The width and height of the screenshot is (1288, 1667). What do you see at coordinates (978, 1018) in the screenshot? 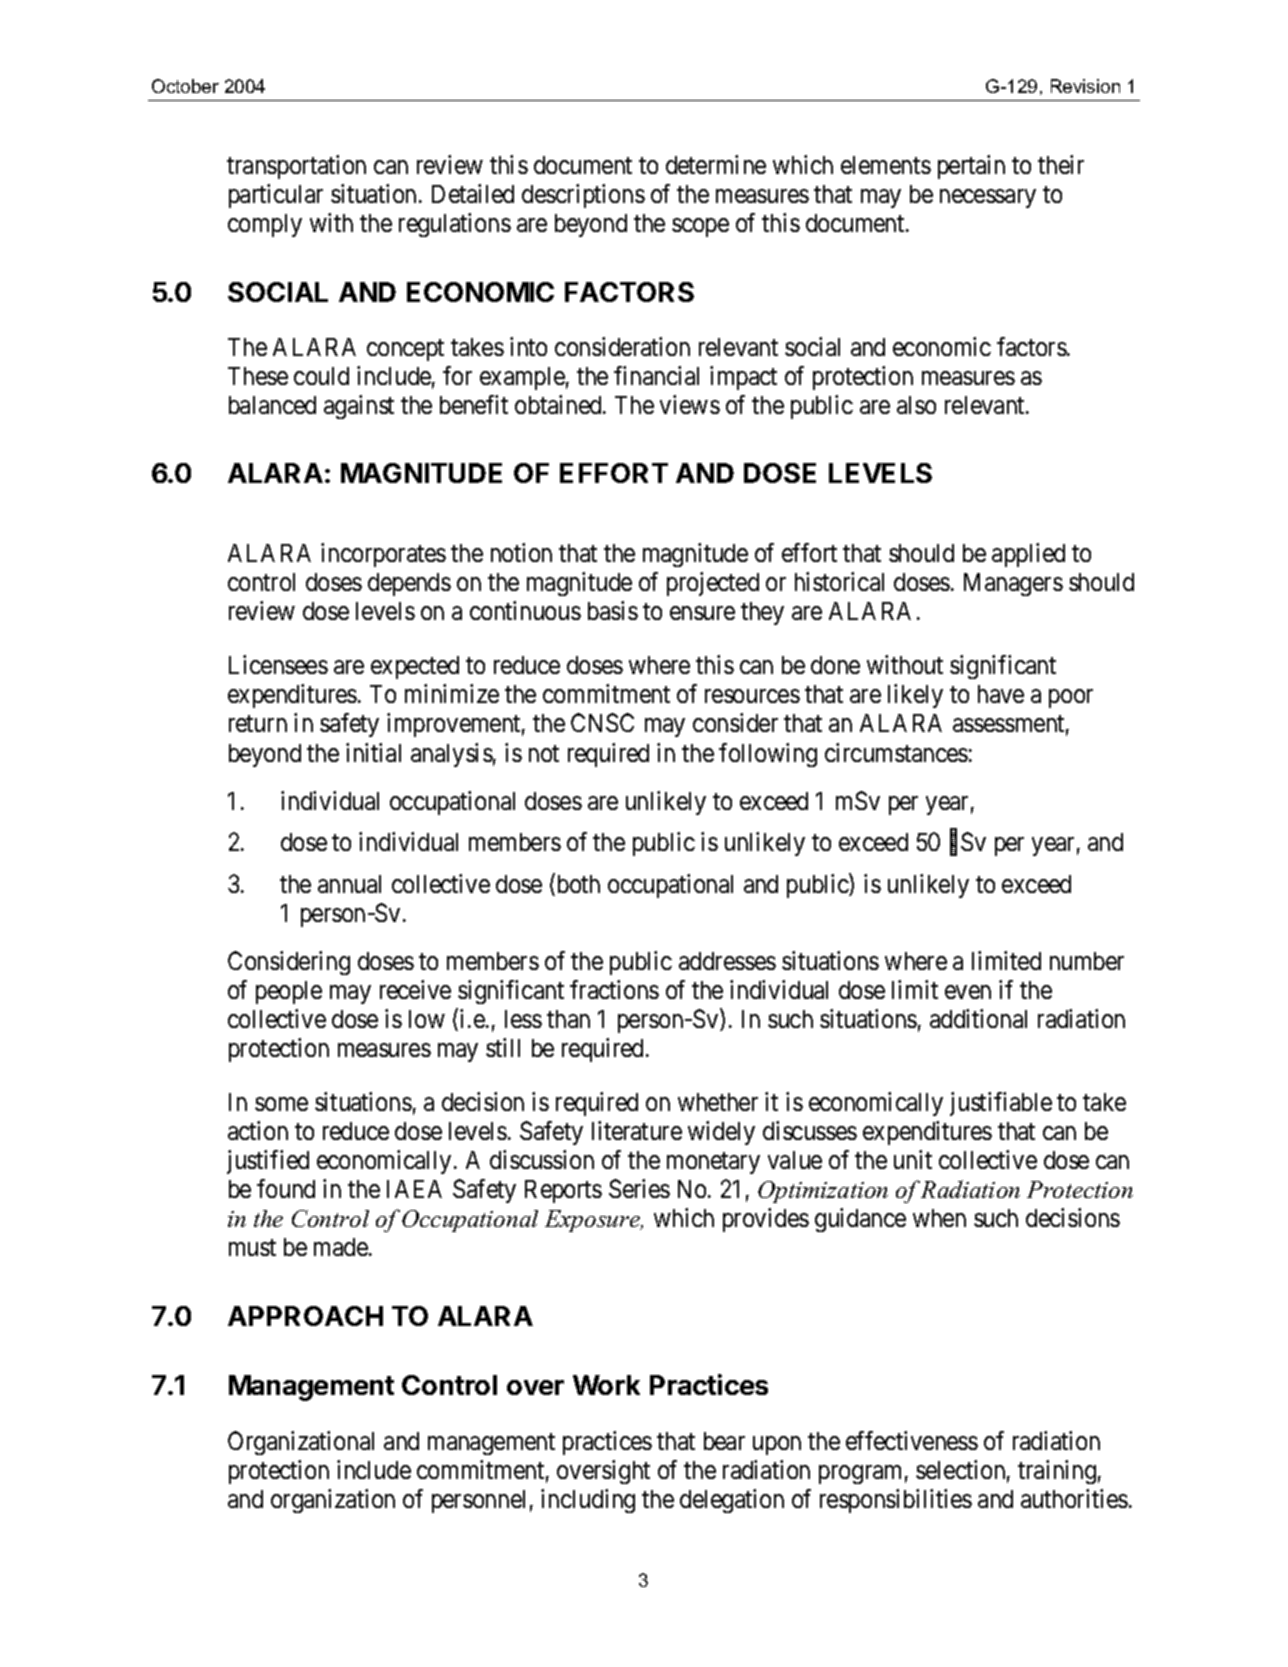
I see `additional` at bounding box center [978, 1018].
